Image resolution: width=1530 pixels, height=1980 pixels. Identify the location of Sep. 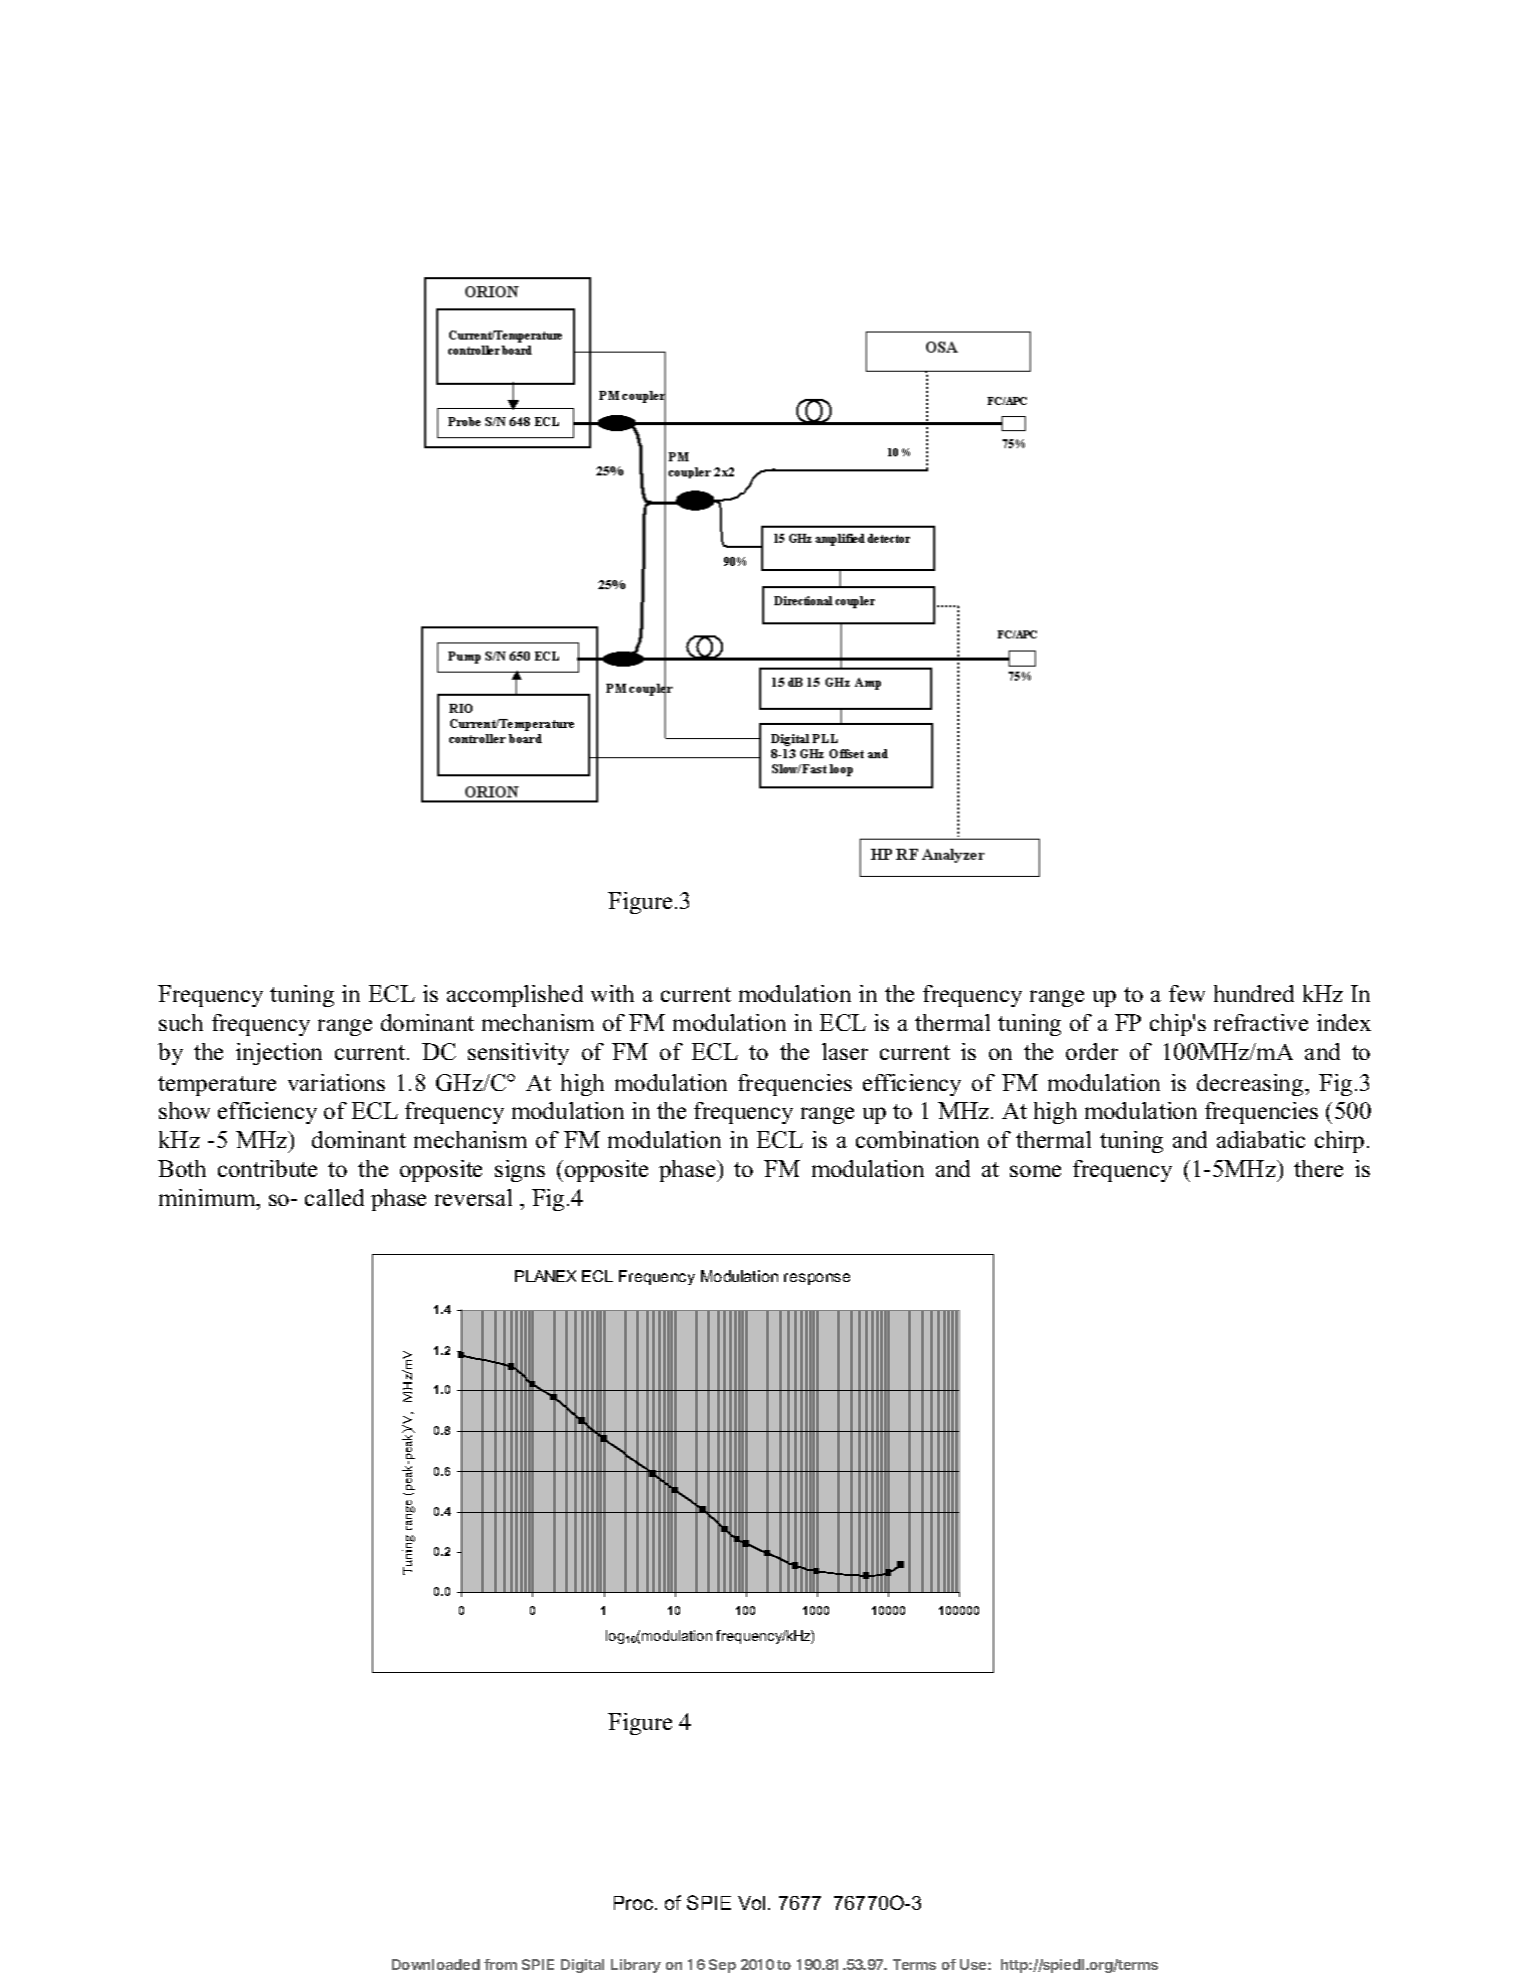
(722, 1966).
